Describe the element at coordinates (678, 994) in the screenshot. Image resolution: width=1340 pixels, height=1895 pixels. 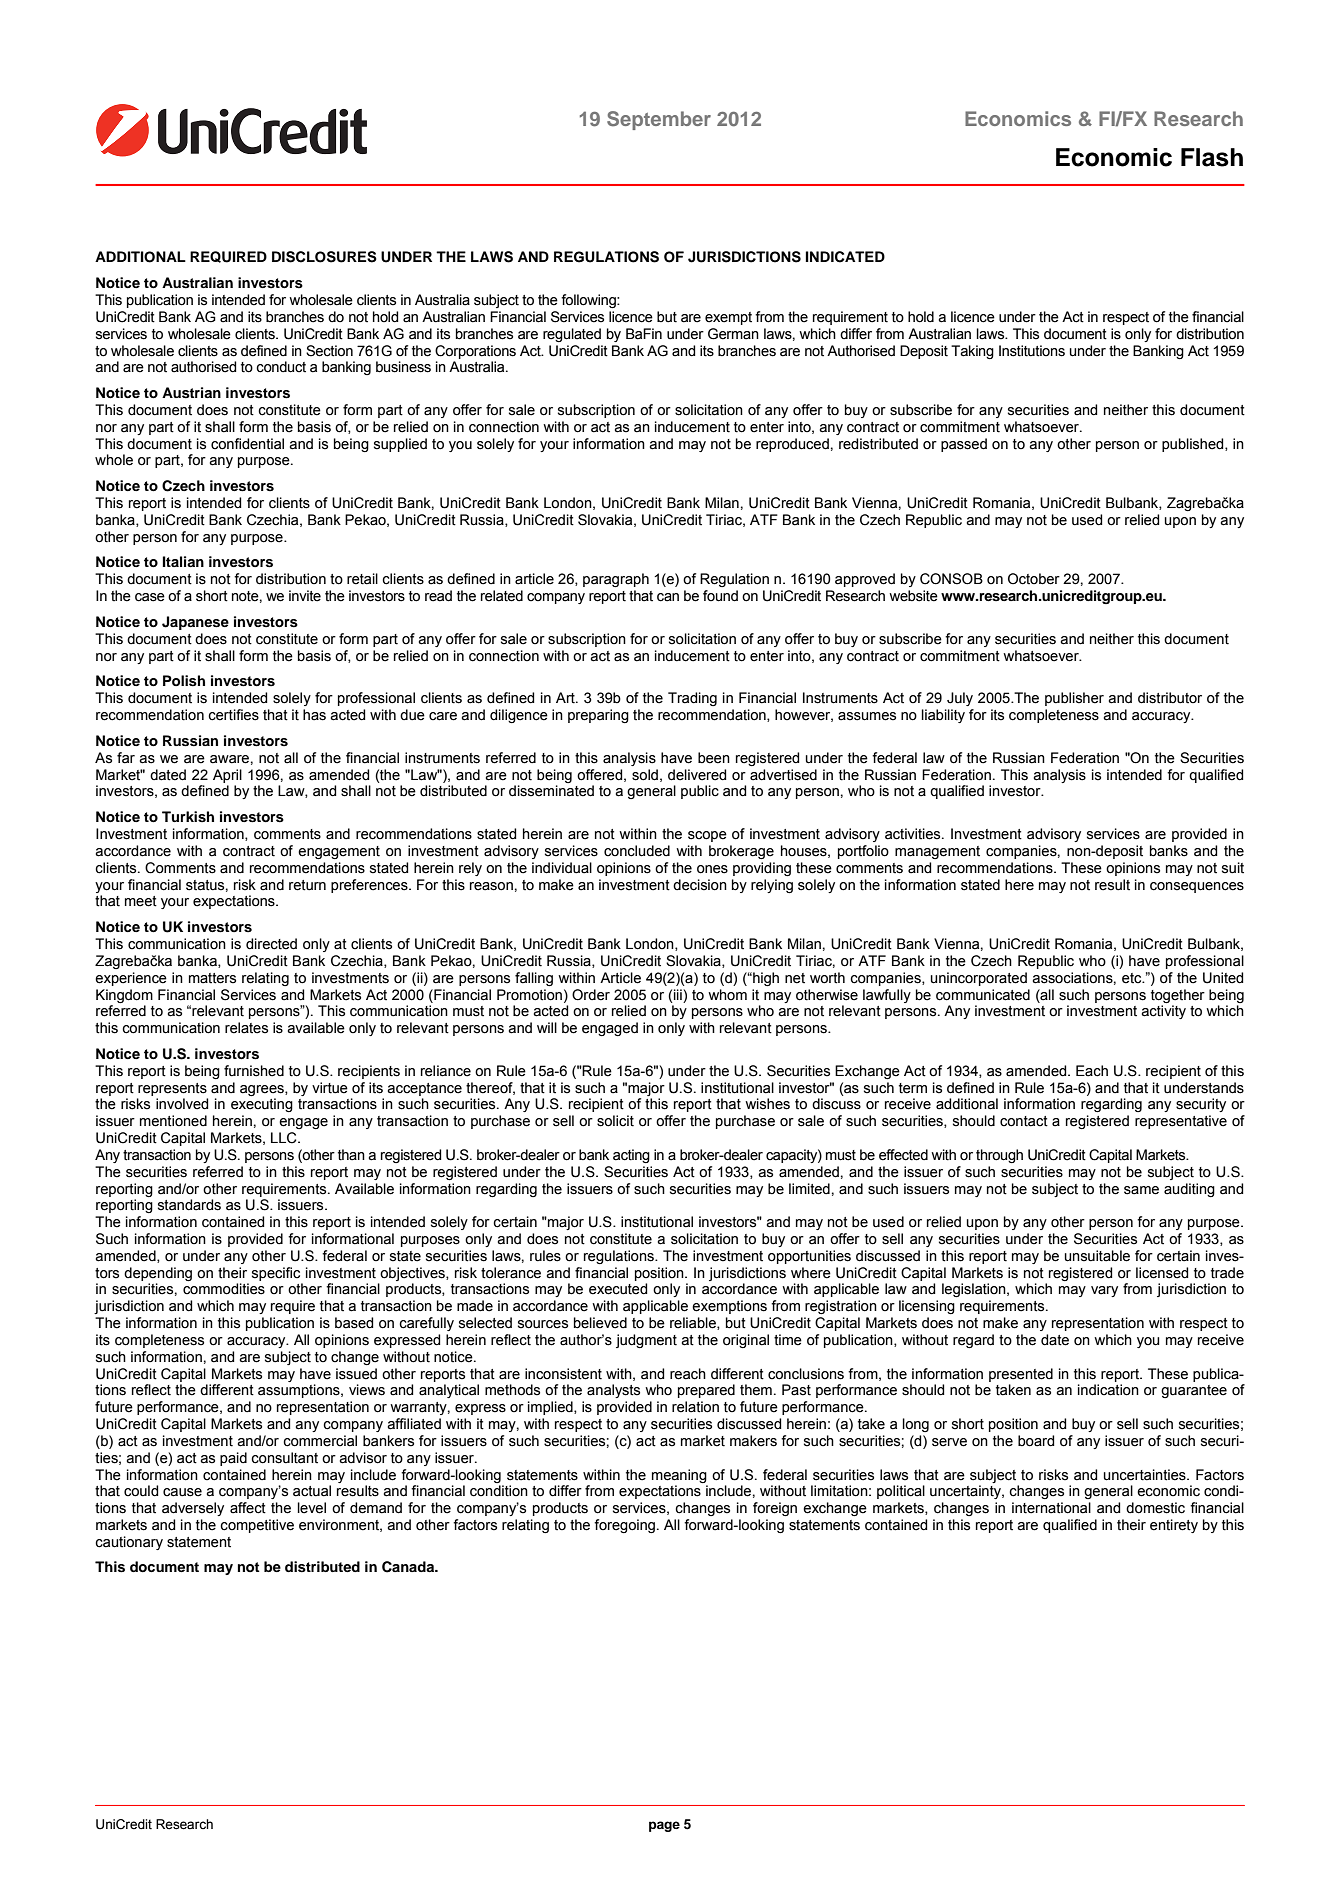
I see `iii` at that location.
